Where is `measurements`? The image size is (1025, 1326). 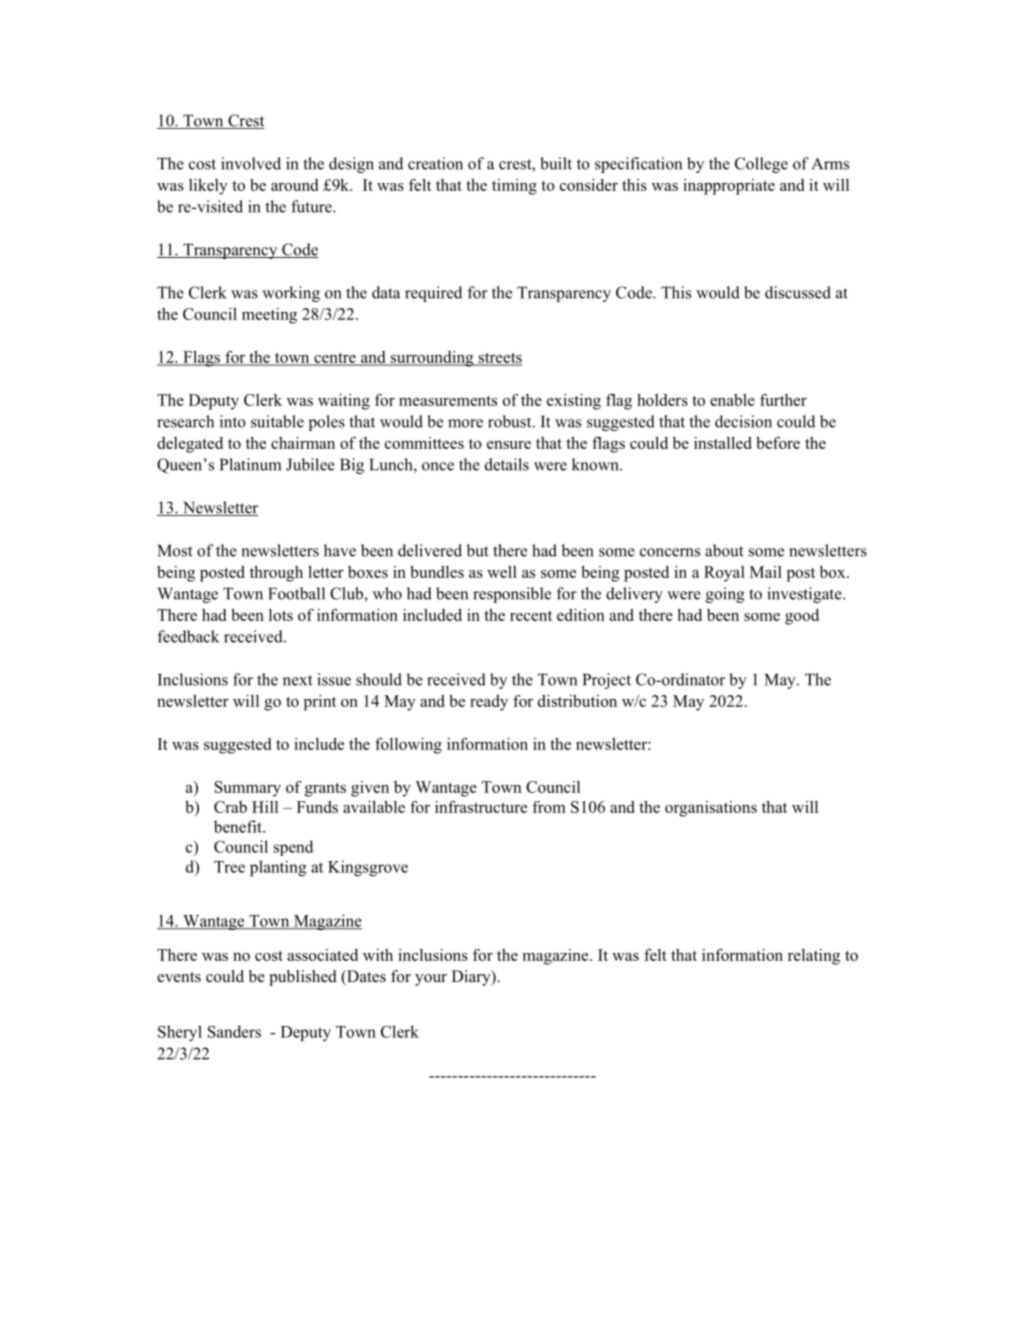
measurements is located at coordinates (448, 401).
